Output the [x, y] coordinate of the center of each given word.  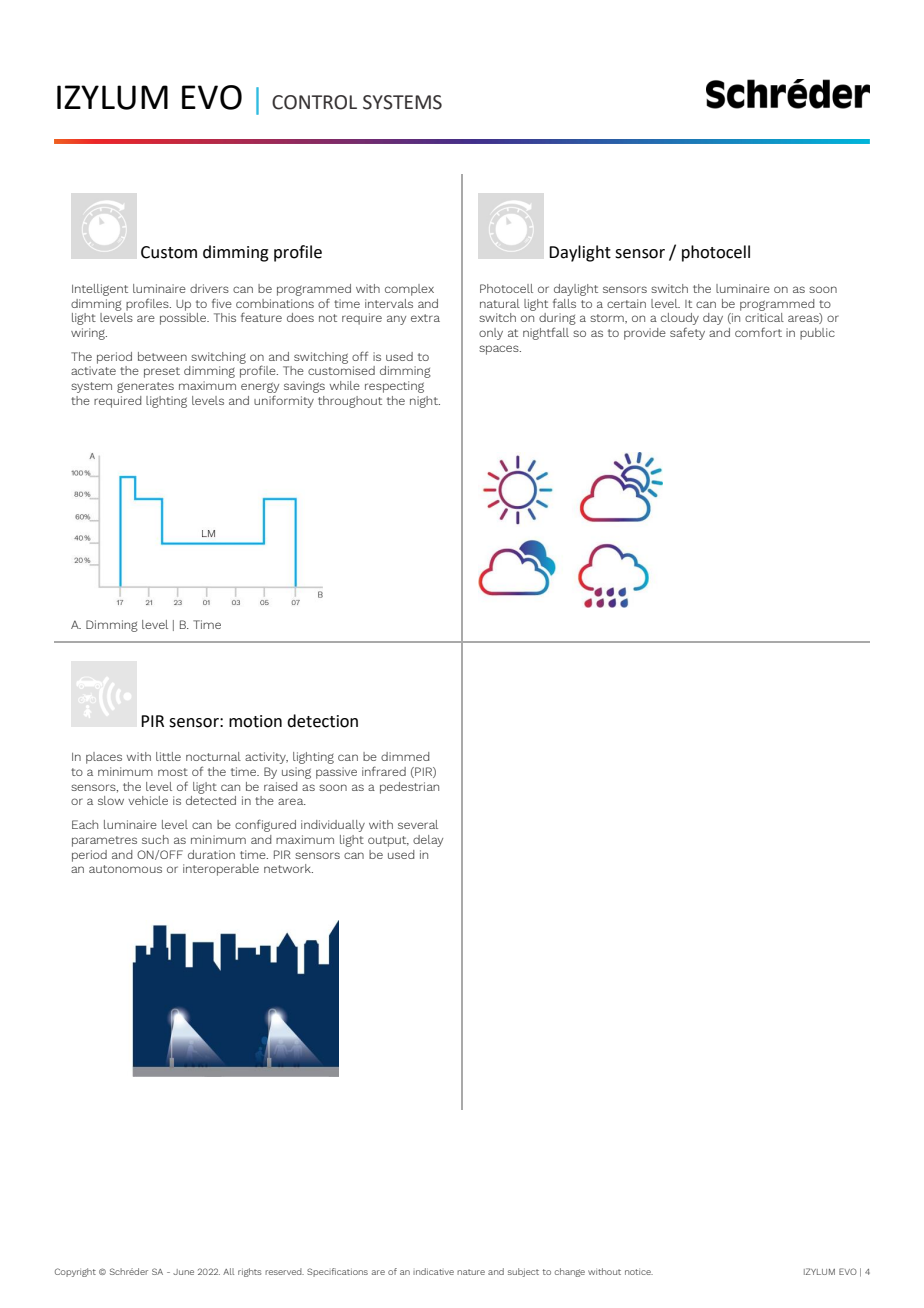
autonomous [125, 869]
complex [409, 290]
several [418, 824]
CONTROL [314, 102]
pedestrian [409, 788]
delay [428, 841]
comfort [758, 332]
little [168, 756]
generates [145, 387]
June [183, 1272]
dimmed [405, 756]
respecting [394, 387]
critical [764, 317]
